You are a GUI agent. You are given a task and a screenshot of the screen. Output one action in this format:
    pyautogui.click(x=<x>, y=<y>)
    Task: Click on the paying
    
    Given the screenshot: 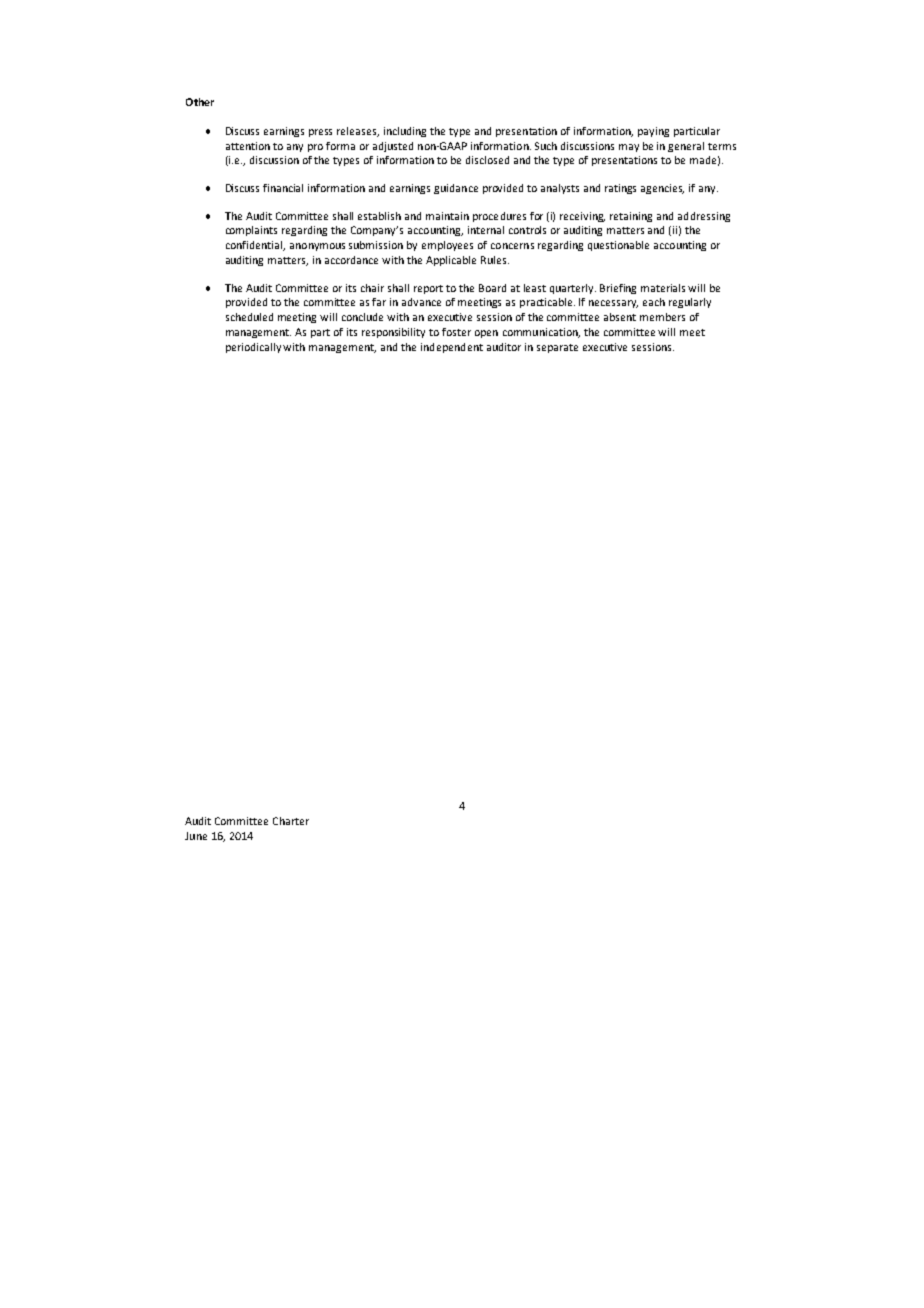 What is the action you would take?
    pyautogui.click(x=653, y=132)
